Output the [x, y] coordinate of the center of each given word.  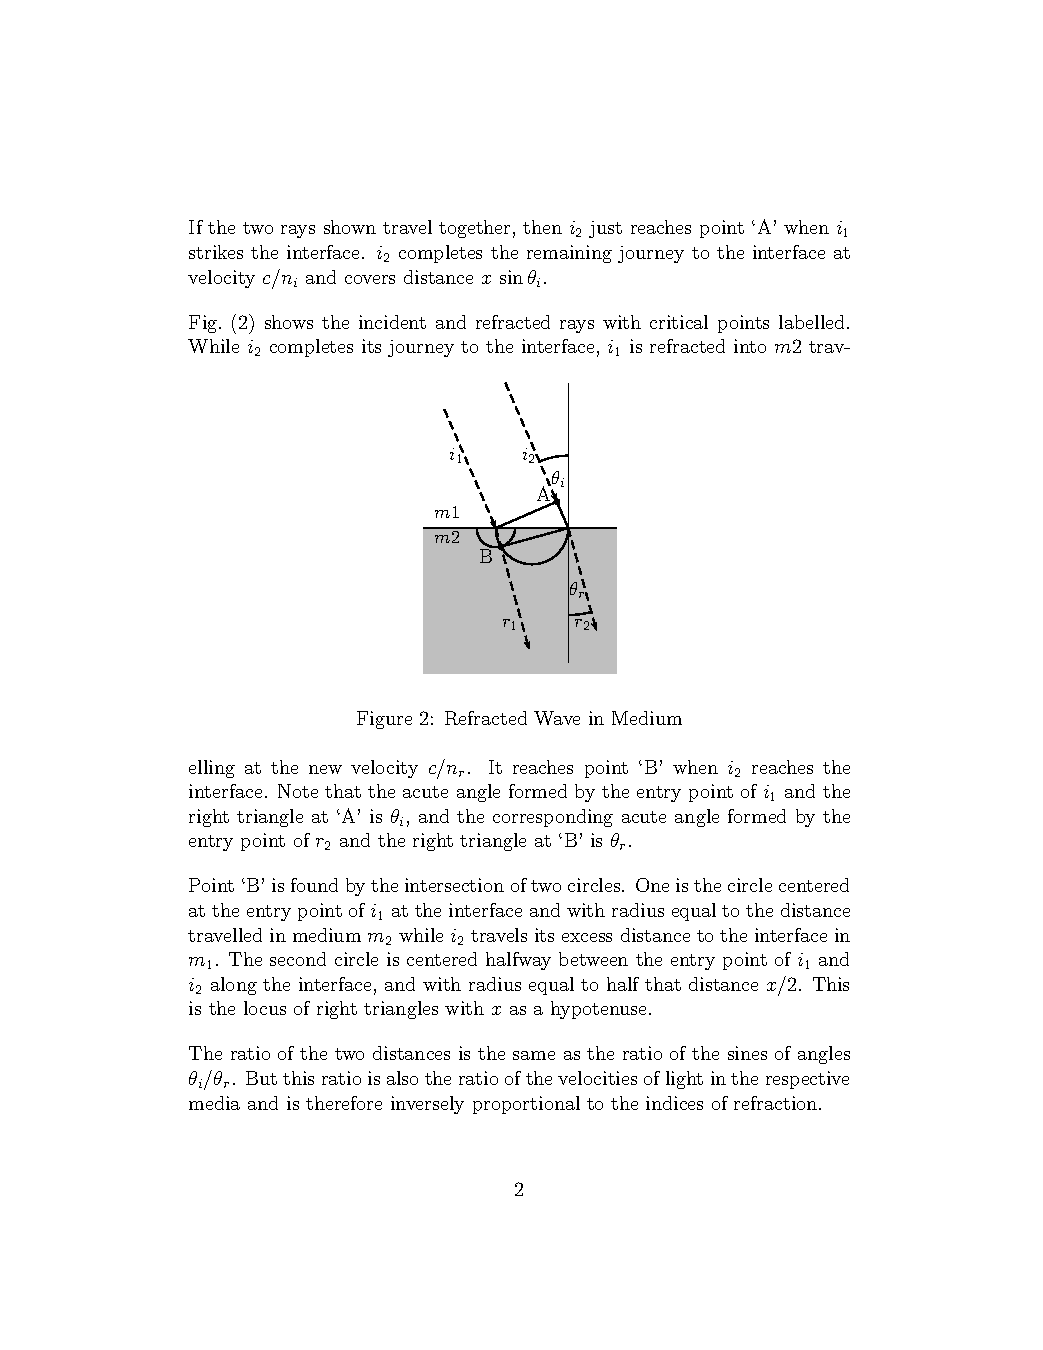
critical [679, 322]
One [652, 885]
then [542, 227]
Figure [384, 720]
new [325, 769]
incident [392, 322]
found [314, 885]
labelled [811, 322]
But [261, 1078]
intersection [454, 885]
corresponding [553, 818]
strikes [216, 252]
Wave [557, 718]
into [750, 346]
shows [289, 322]
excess [587, 937]
